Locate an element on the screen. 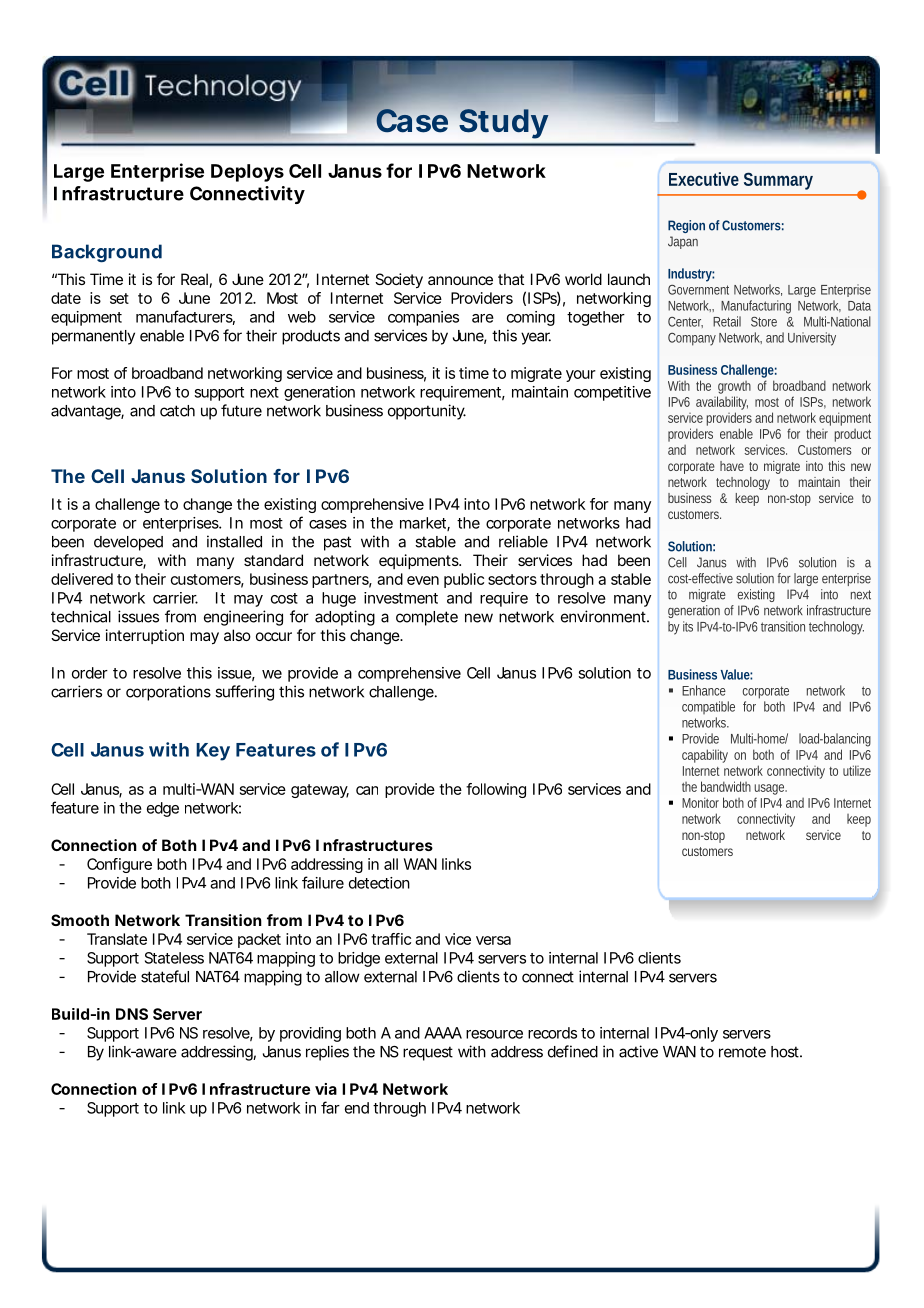  developed is located at coordinates (128, 543).
